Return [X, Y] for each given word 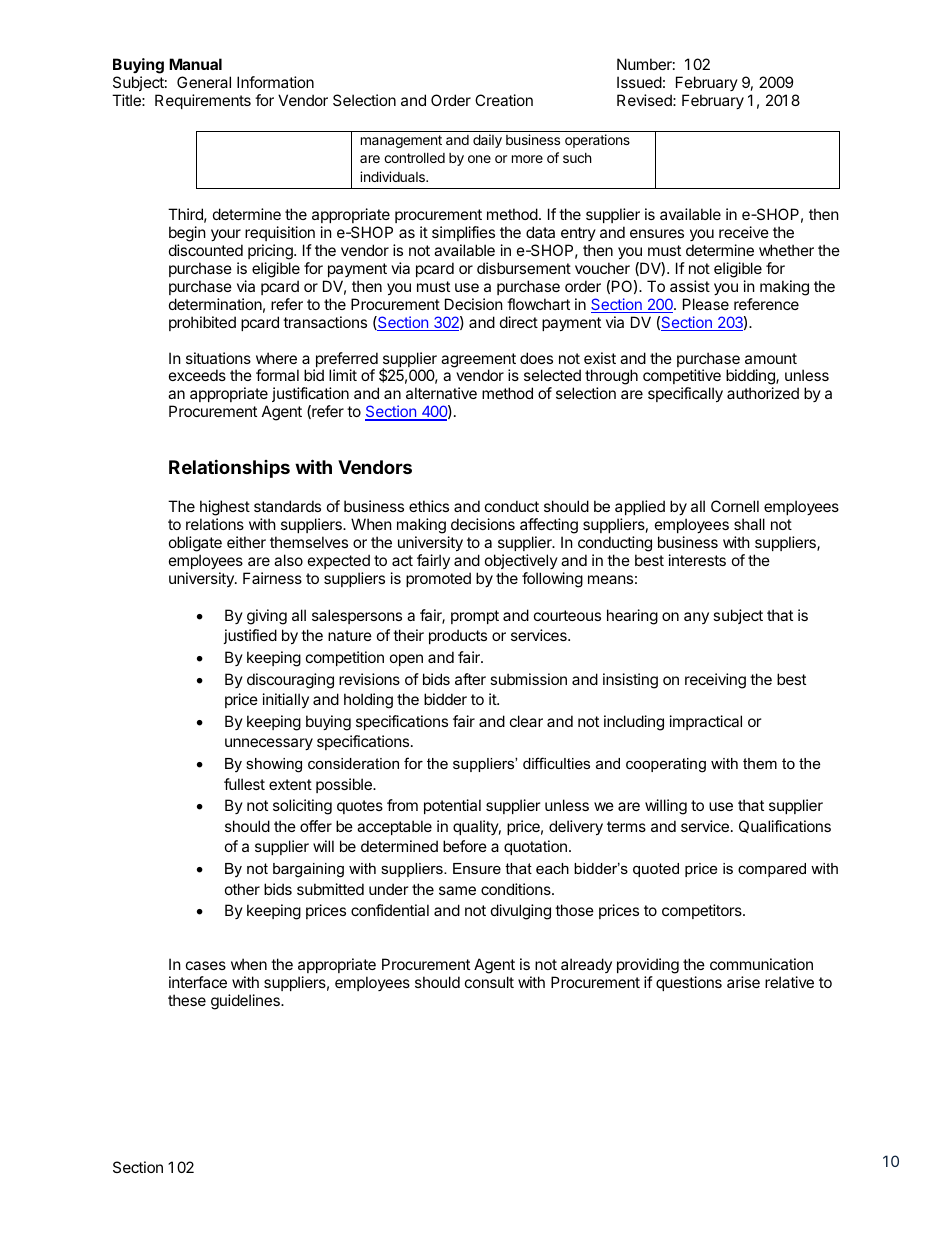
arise [743, 982]
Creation [504, 100]
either [246, 542]
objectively [521, 561]
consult [489, 982]
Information [275, 82]
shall [749, 524]
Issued [639, 82]
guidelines [246, 1002]
